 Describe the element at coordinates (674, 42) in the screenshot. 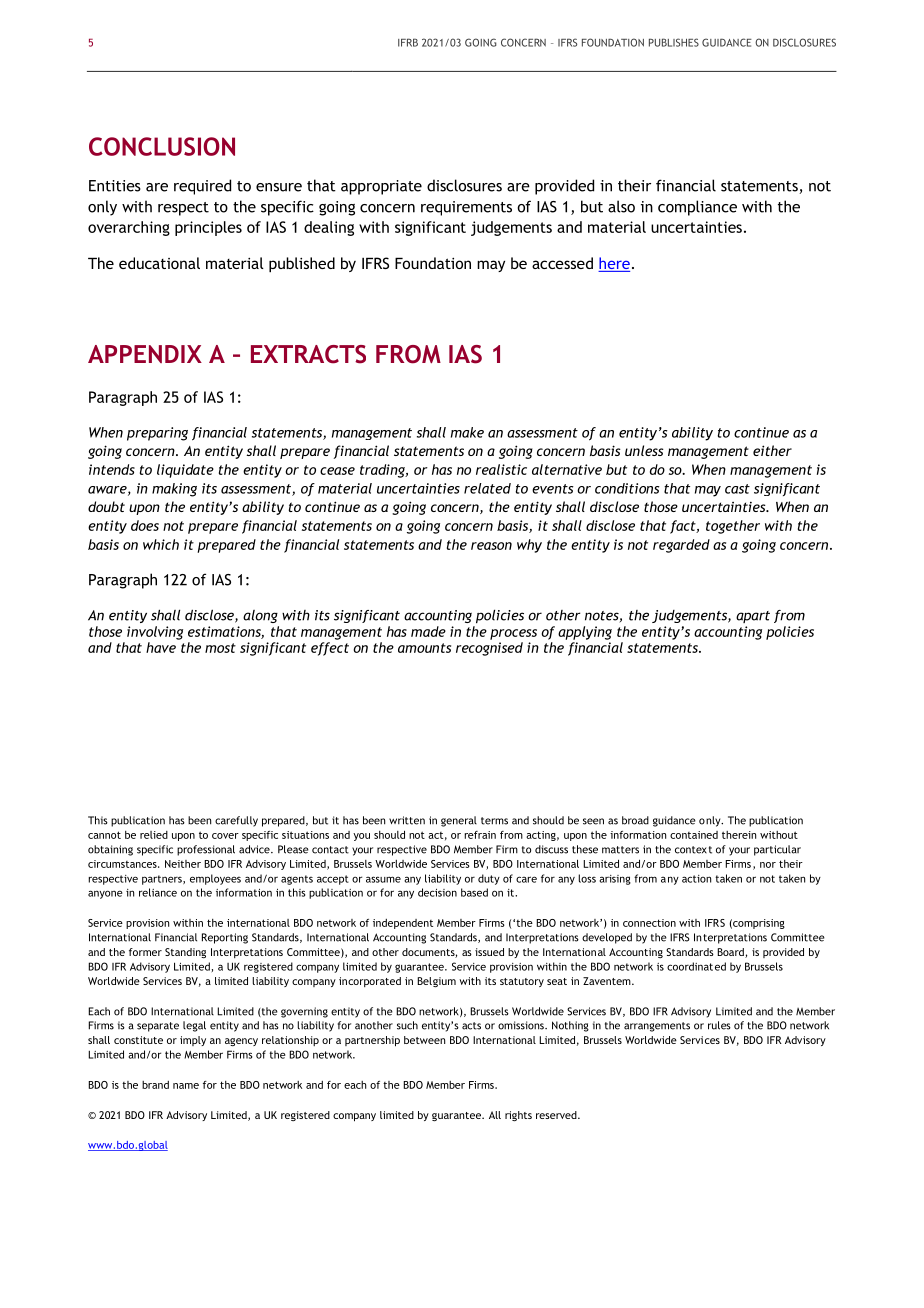

I see `PUBLISHES` at that location.
